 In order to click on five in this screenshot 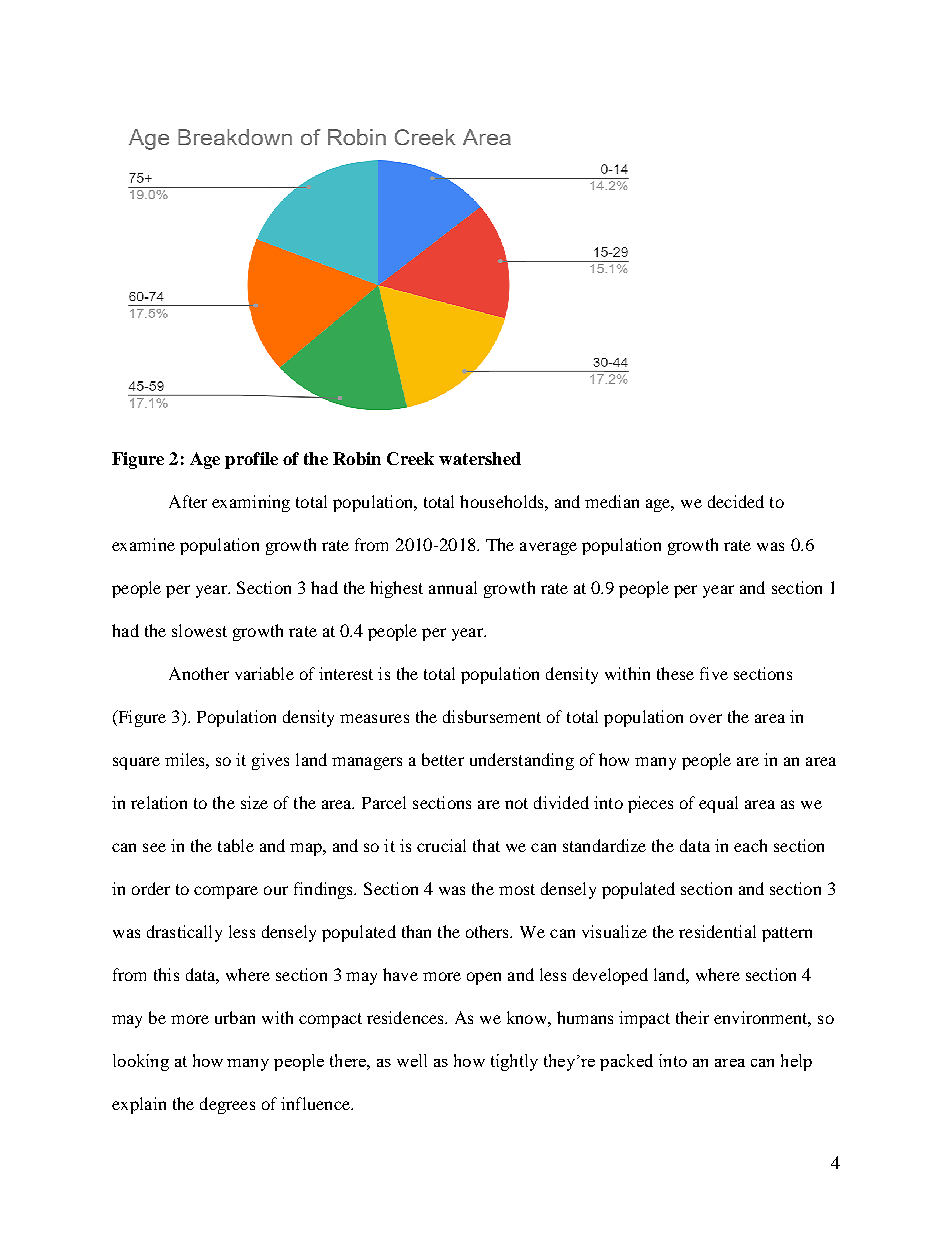, I will do `click(714, 673)`.
